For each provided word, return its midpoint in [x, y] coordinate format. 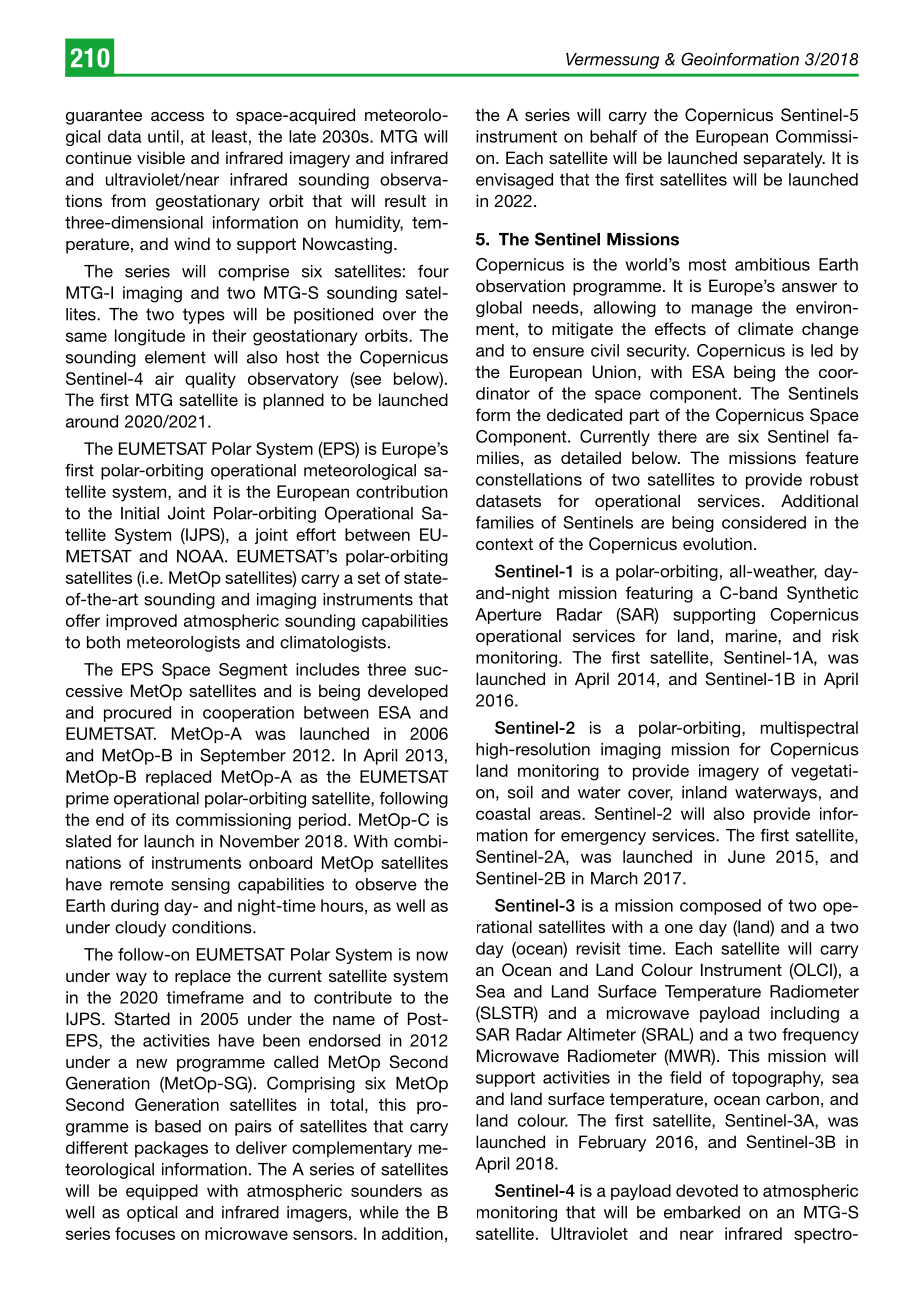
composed [720, 907]
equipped [162, 1192]
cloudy [140, 929]
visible [161, 157]
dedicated [584, 414]
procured [137, 714]
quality [210, 380]
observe [386, 884]
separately [784, 159]
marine [752, 635]
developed [408, 692]
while [379, 1212]
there [677, 436]
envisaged [514, 181]
